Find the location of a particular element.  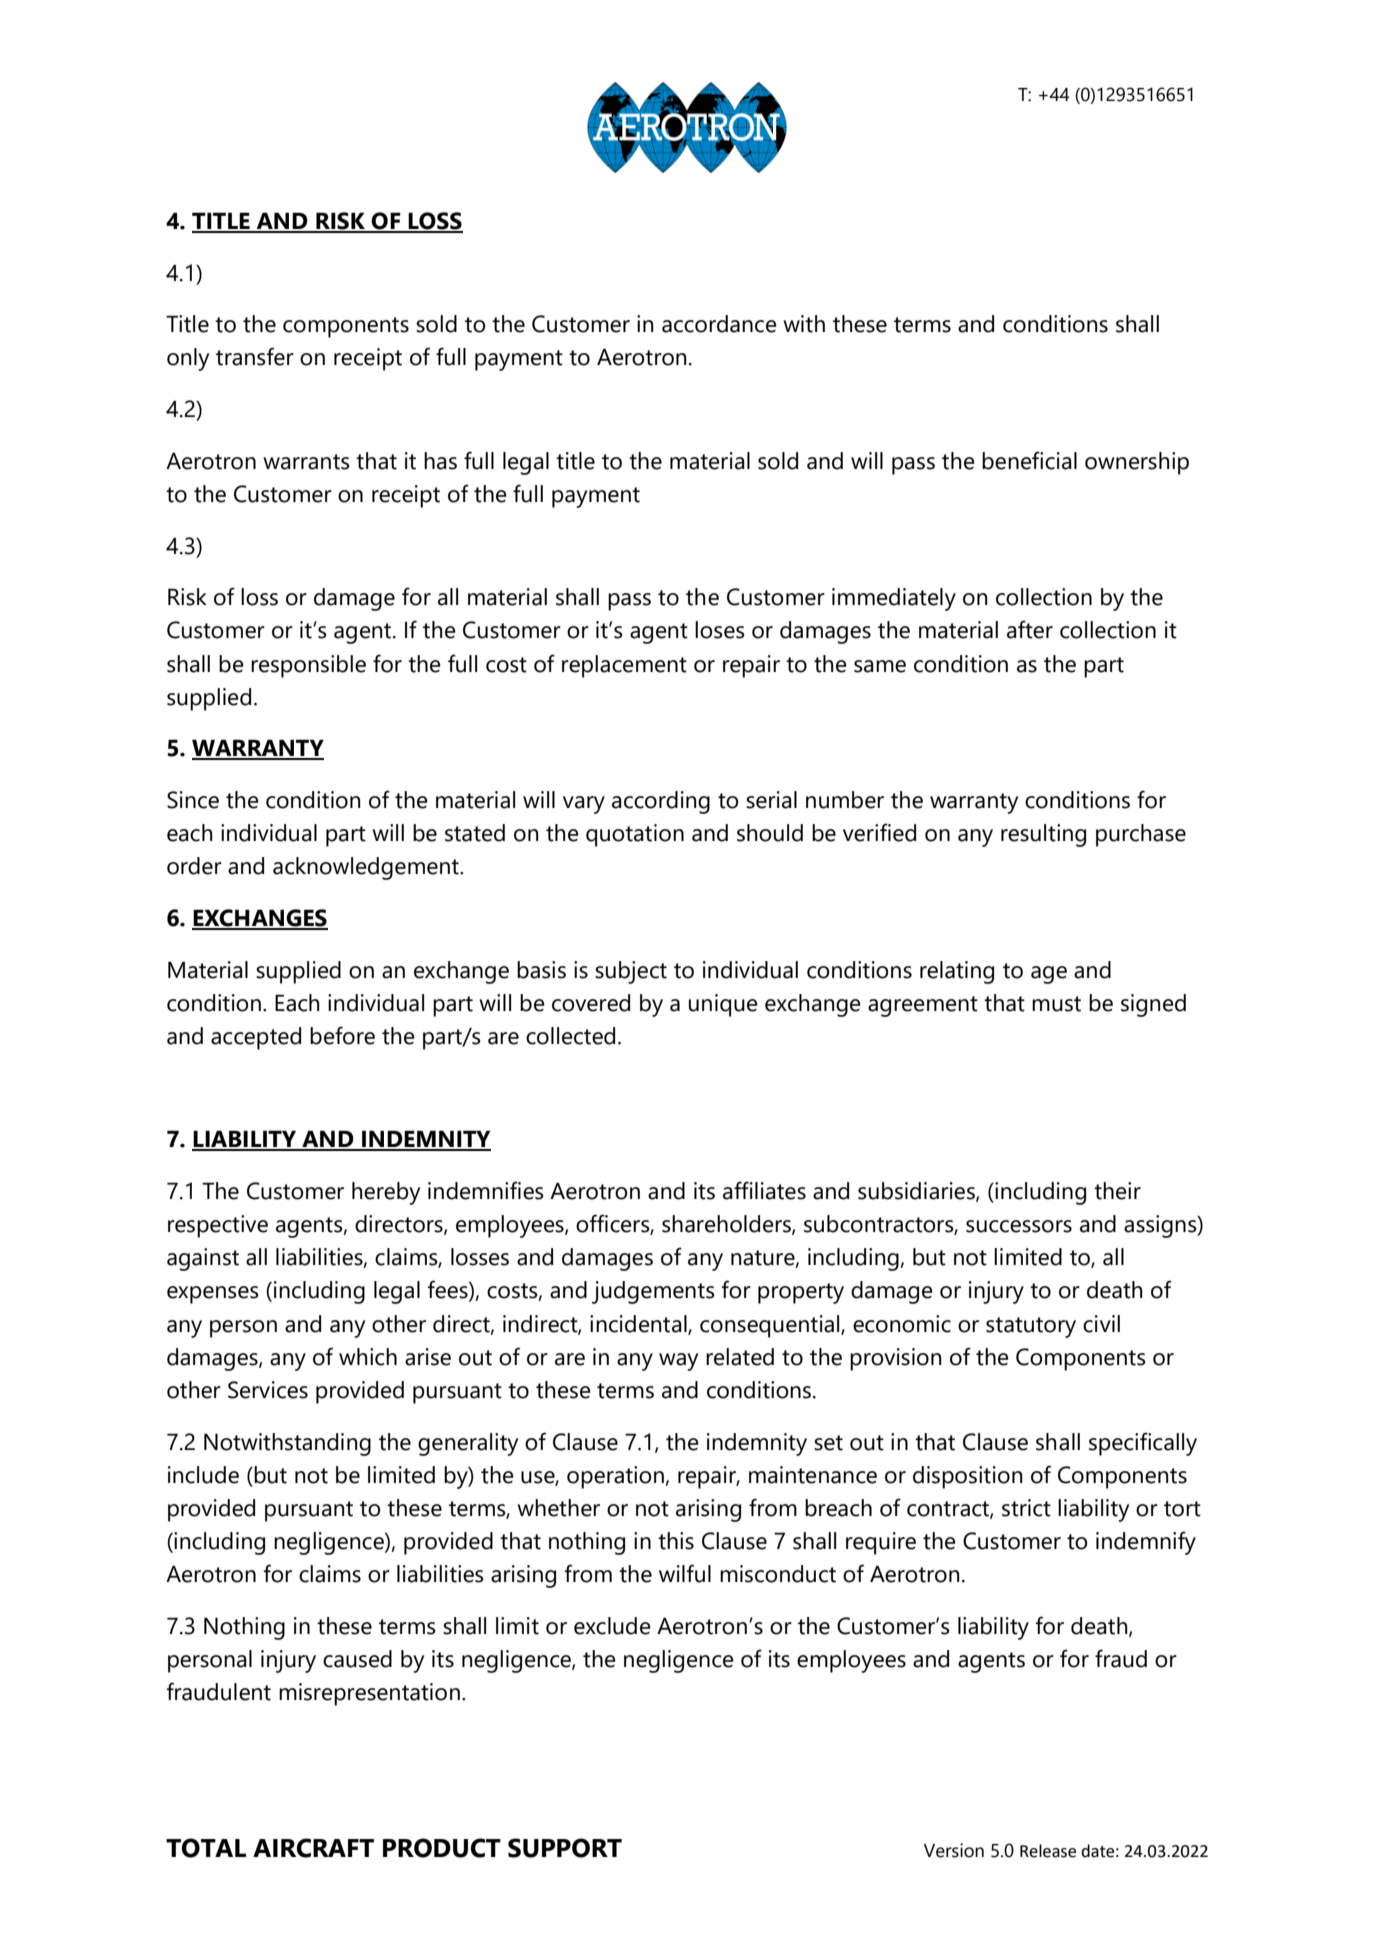

AIRCRAFT is located at coordinates (313, 1848).
